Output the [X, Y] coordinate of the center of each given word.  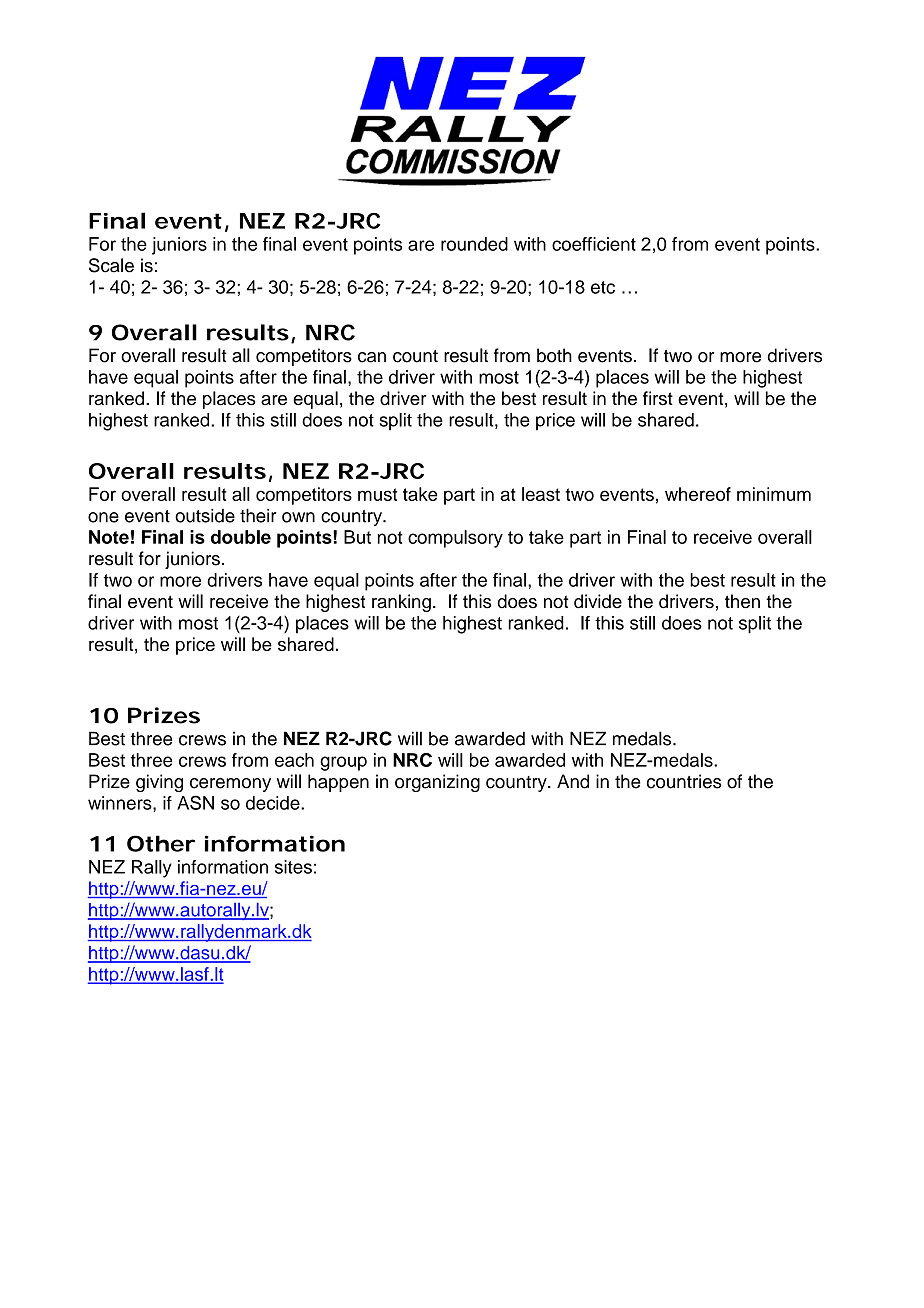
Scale [111, 265]
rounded [474, 244]
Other [161, 843]
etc [603, 287]
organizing [437, 783]
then [742, 601]
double [241, 537]
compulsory [455, 539]
